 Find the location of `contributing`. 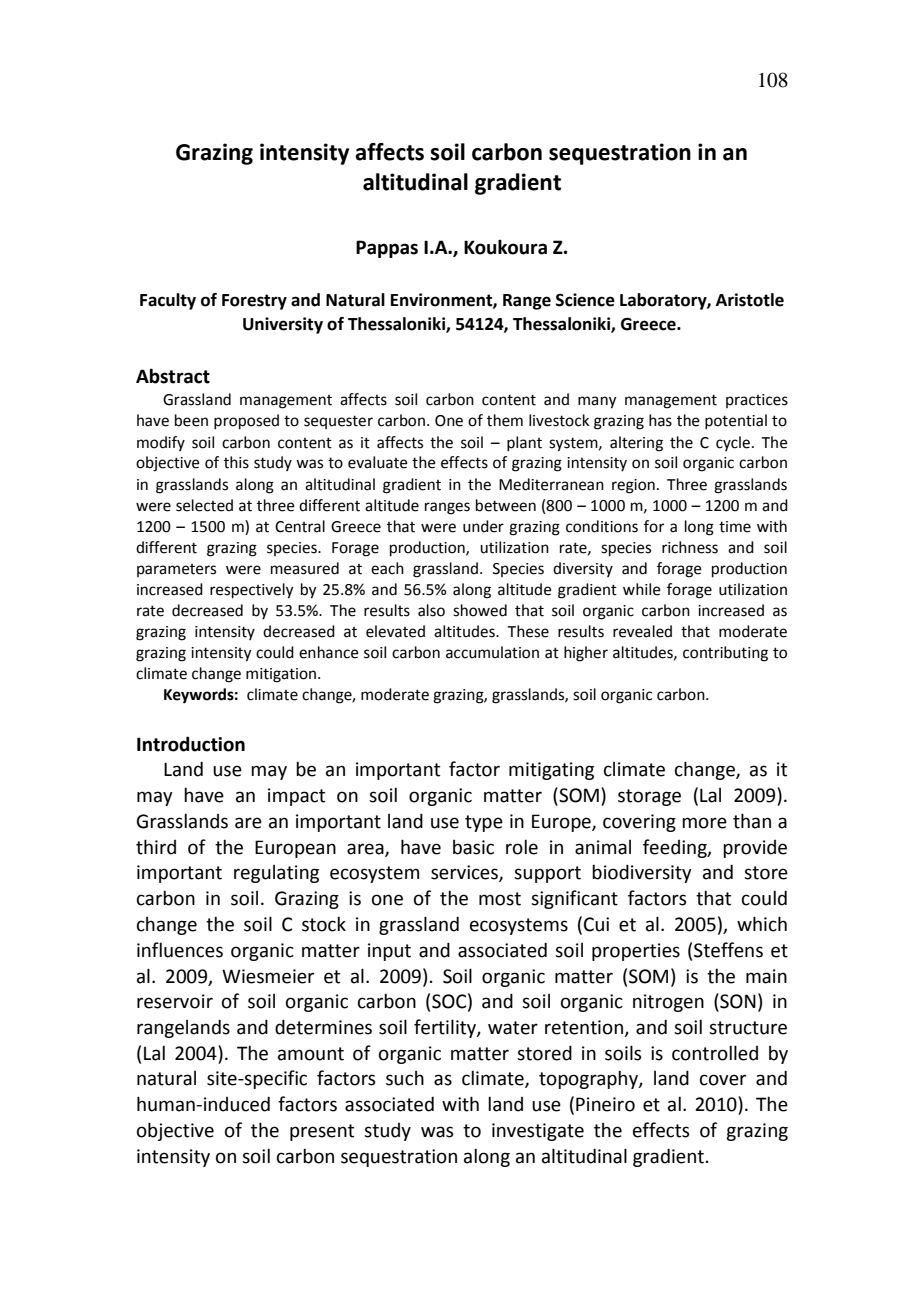

contributing is located at coordinates (725, 654).
